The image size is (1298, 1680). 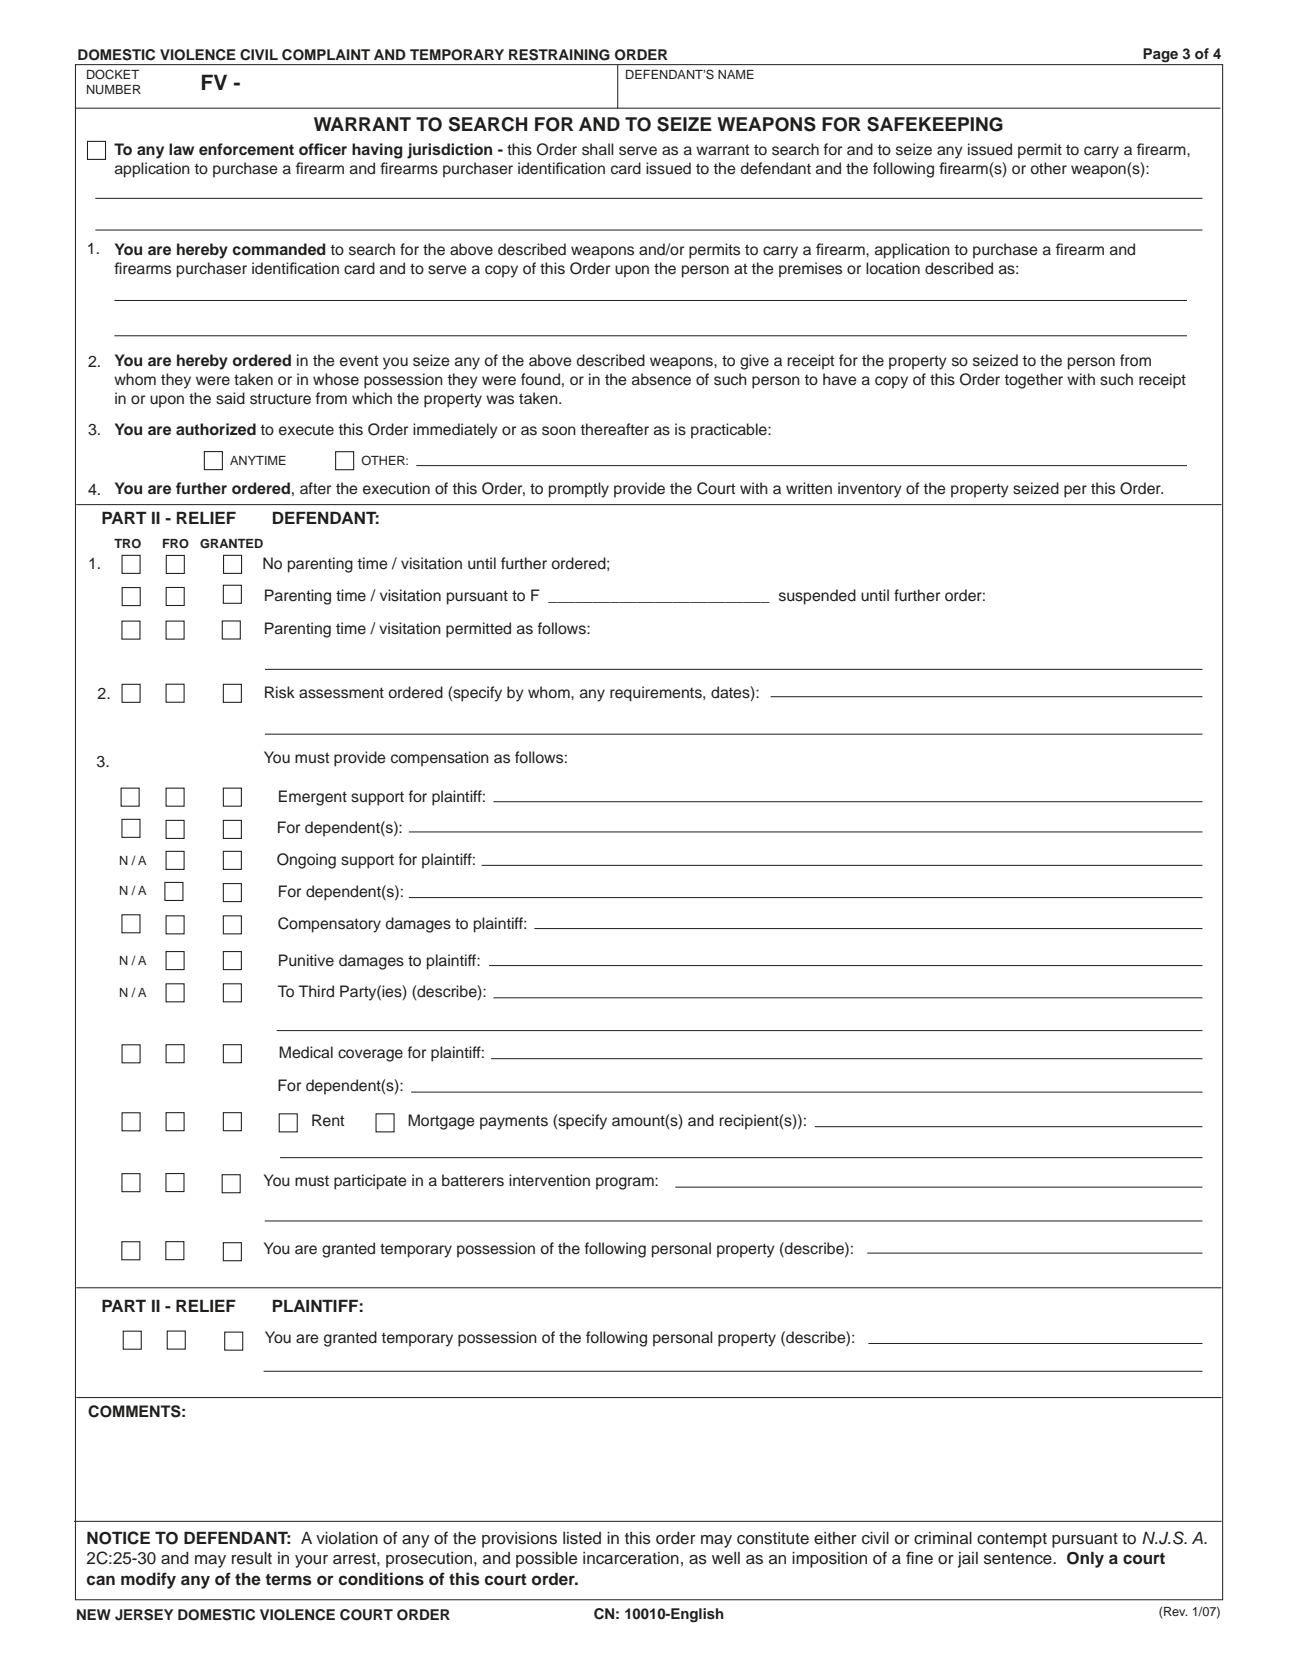 What do you see at coordinates (1019, 1559) in the screenshot?
I see `sentence` at bounding box center [1019, 1559].
